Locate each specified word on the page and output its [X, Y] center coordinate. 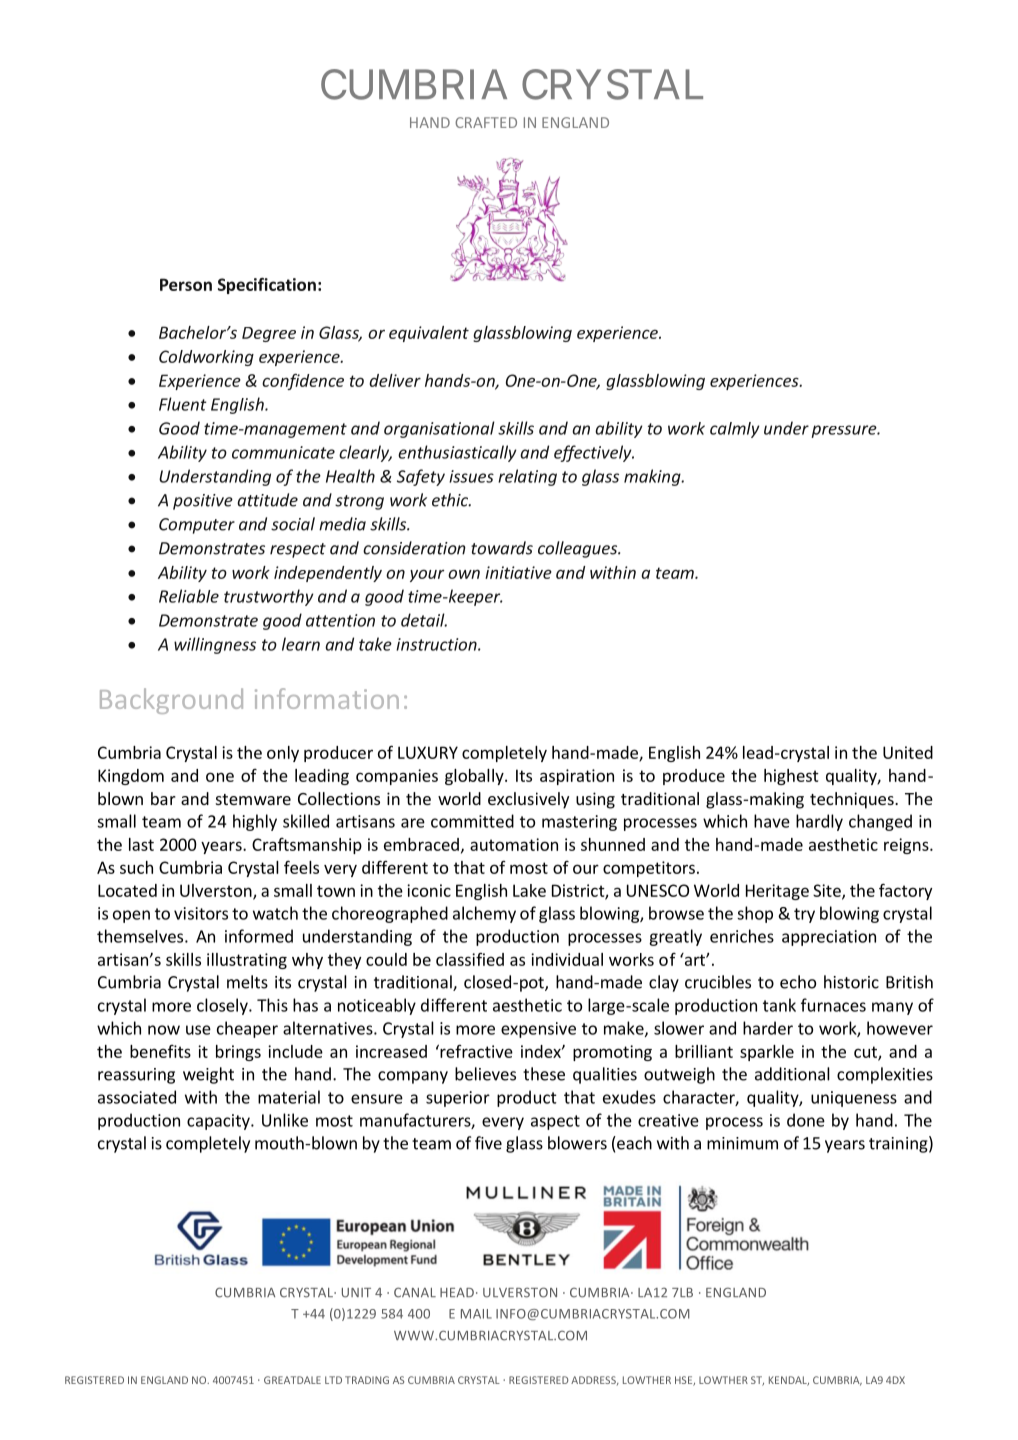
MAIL [476, 1314]
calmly [735, 430]
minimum [742, 1143]
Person [186, 284]
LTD [333, 1380]
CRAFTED [486, 122]
